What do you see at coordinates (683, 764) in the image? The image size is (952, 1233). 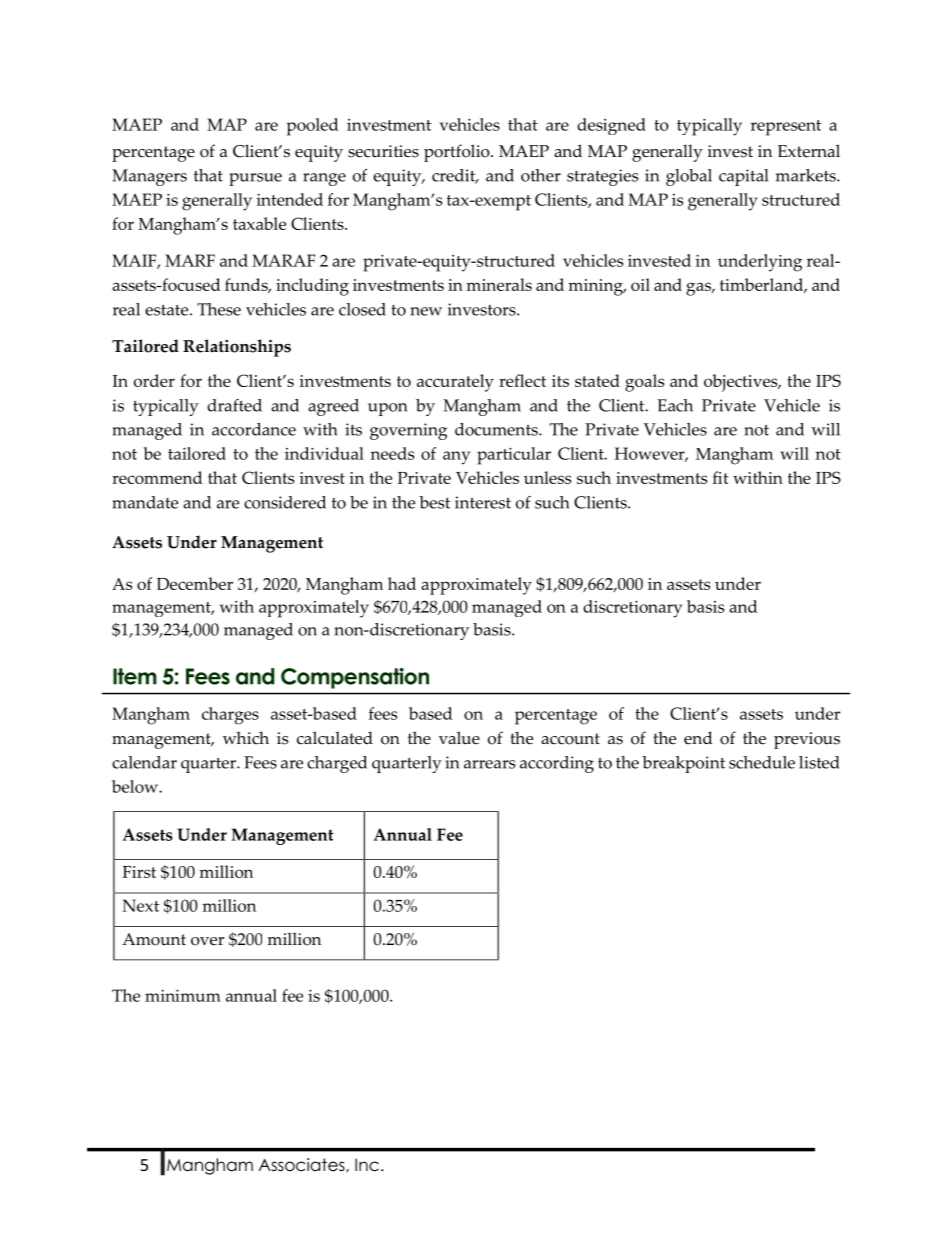 I see `breakpoint` at bounding box center [683, 764].
